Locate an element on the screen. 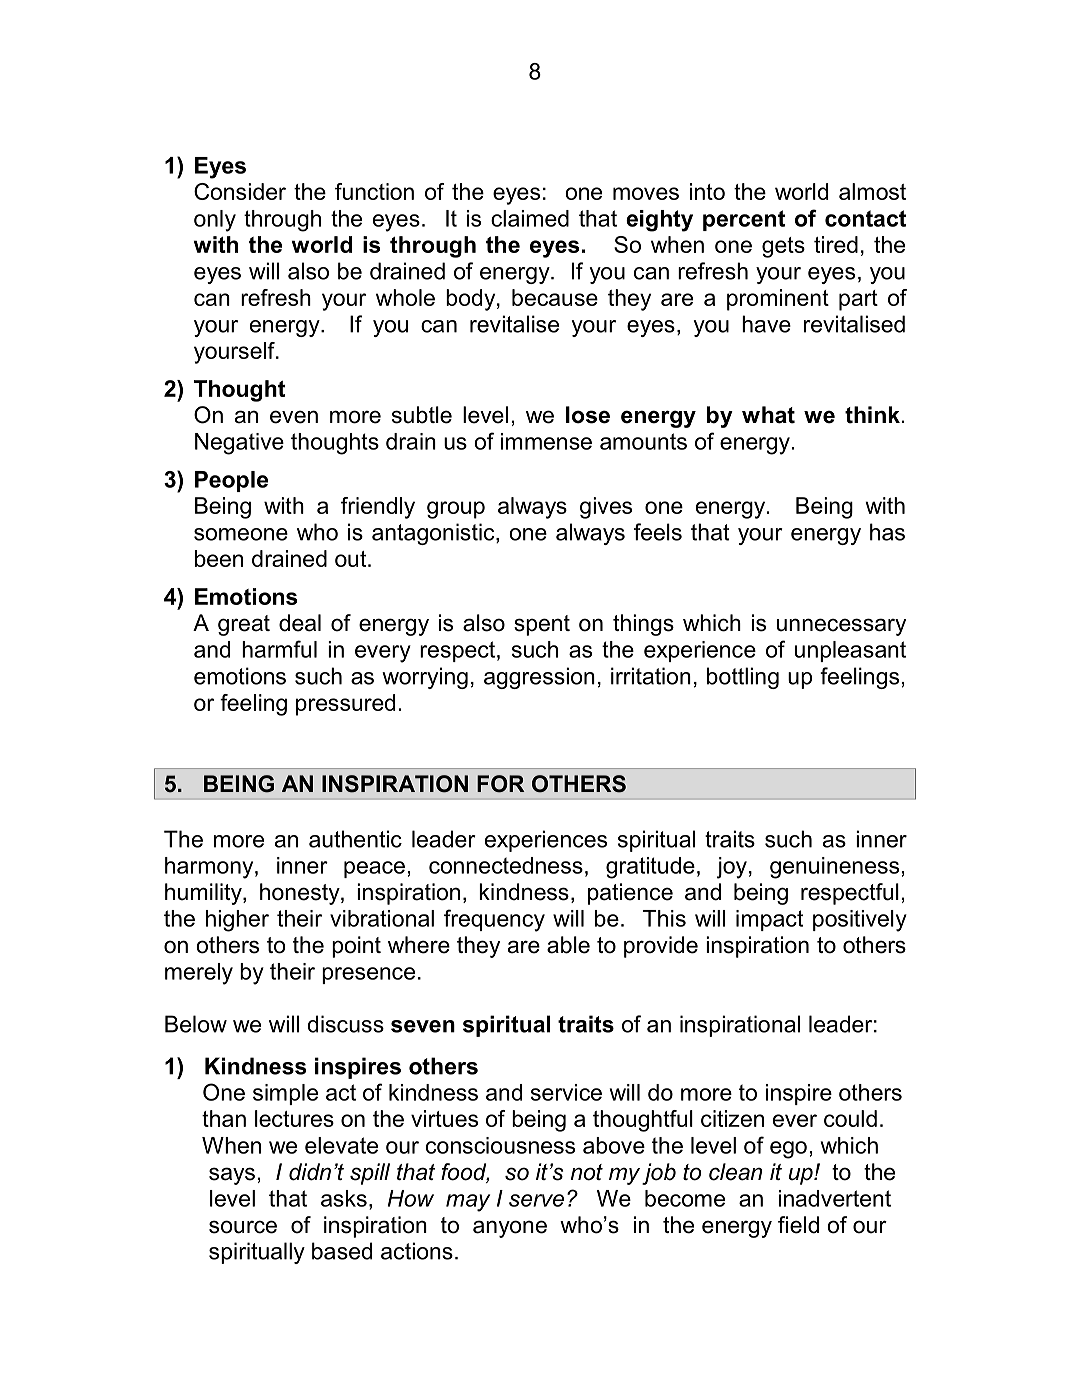 The width and height of the screenshot is (1071, 1386). gets is located at coordinates (783, 247).
